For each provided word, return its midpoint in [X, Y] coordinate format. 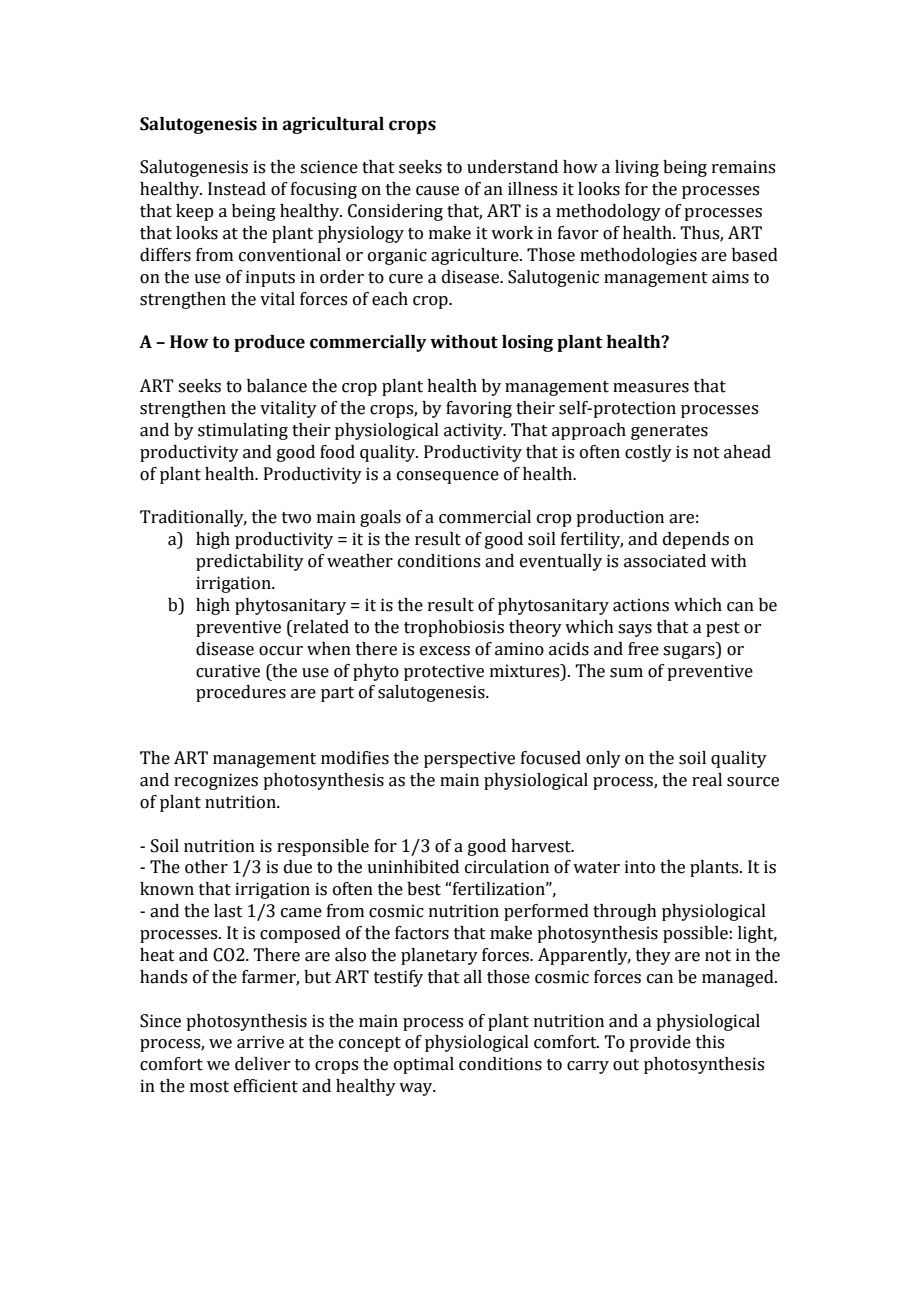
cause [437, 191]
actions [641, 605]
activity [474, 431]
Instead [237, 189]
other [206, 867]
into [640, 867]
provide [660, 1043]
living [637, 168]
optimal [424, 1065]
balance [277, 386]
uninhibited [413, 867]
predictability [250, 562]
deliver [262, 1064]
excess [445, 651]
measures [651, 388]
